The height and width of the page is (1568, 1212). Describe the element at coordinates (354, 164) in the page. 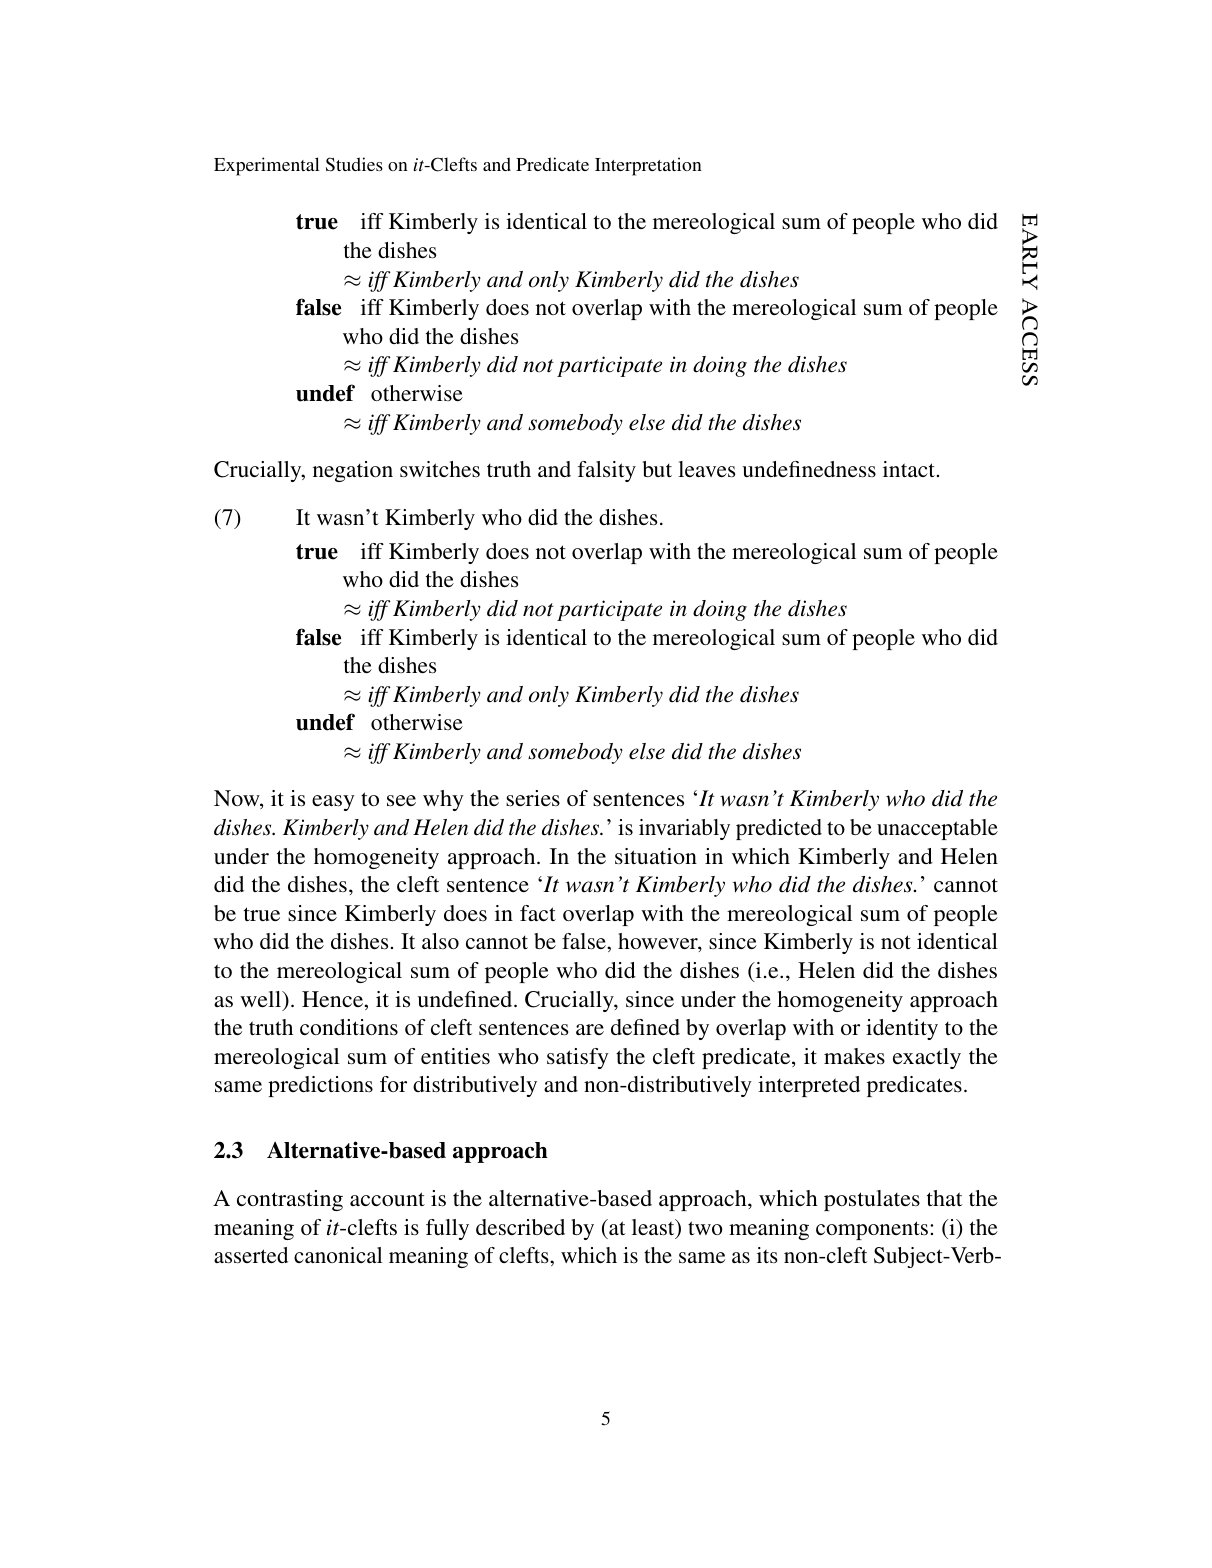

I see `Studies` at that location.
